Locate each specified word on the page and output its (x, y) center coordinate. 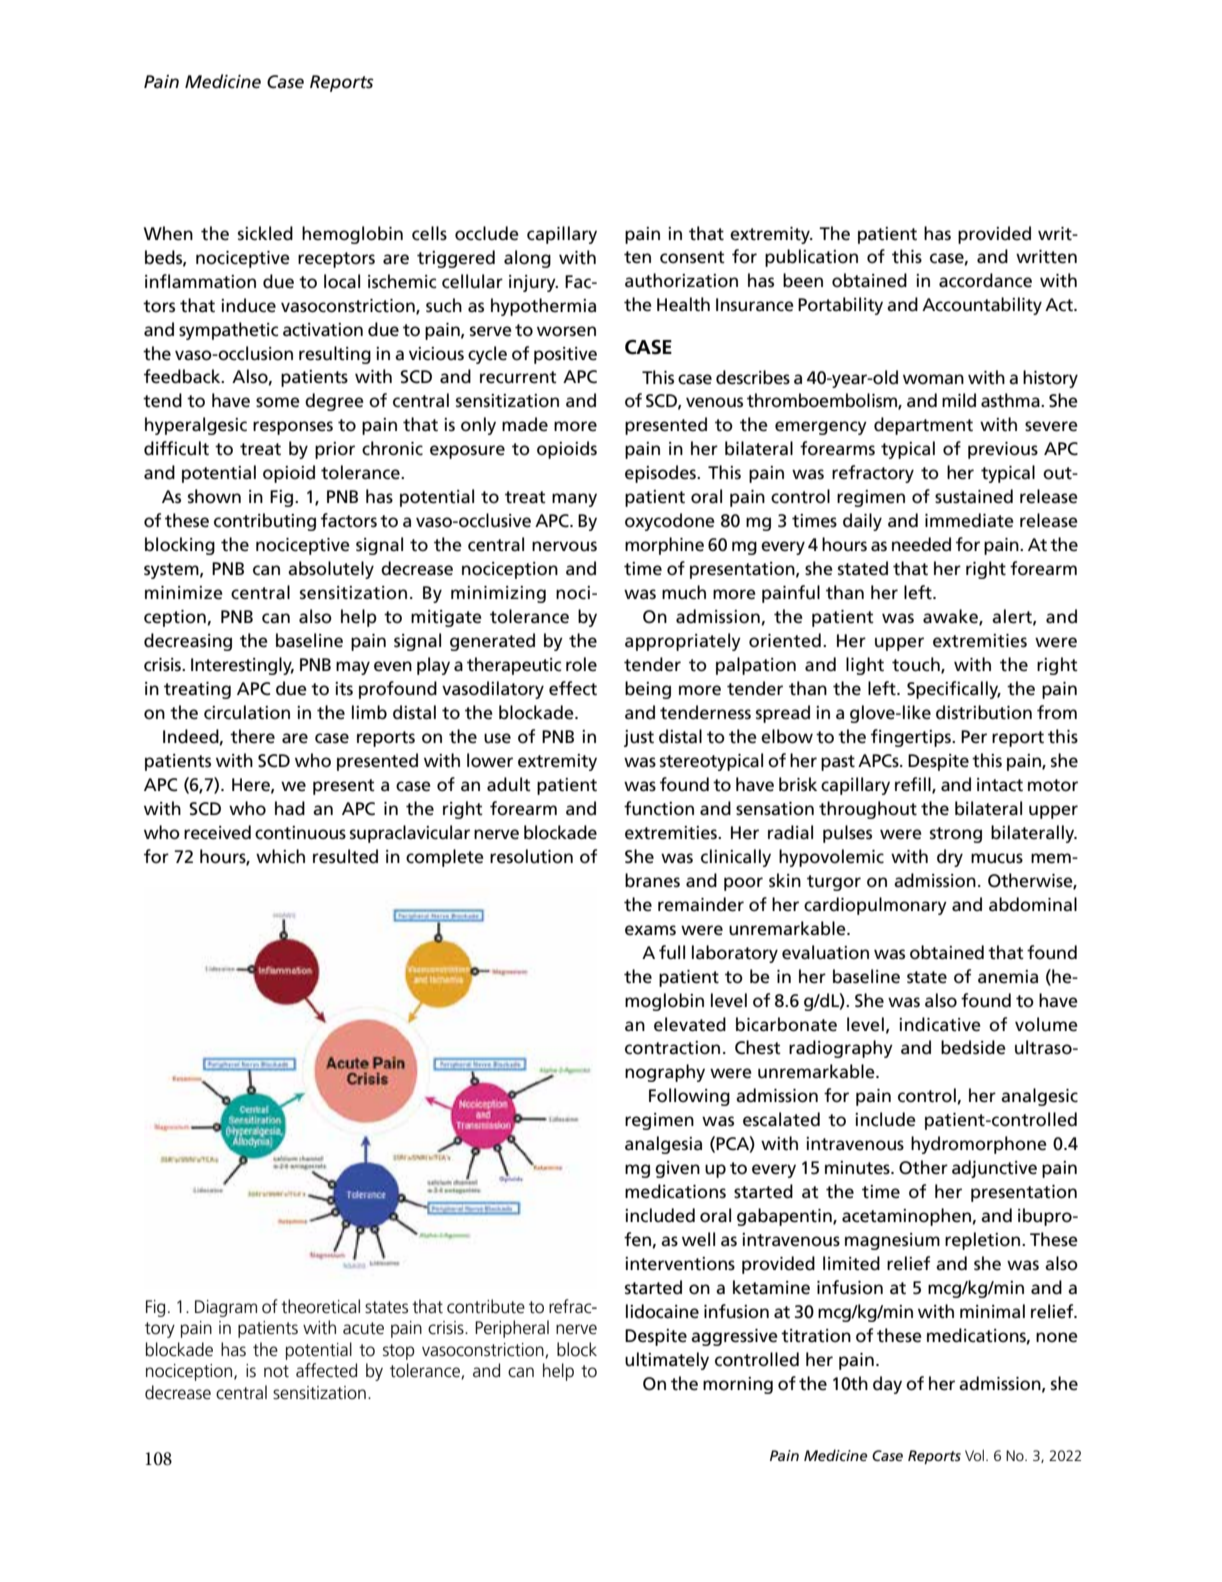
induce (248, 305)
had (290, 808)
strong (956, 835)
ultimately (667, 1361)
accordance (985, 280)
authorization (681, 280)
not (276, 1371)
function (659, 808)
